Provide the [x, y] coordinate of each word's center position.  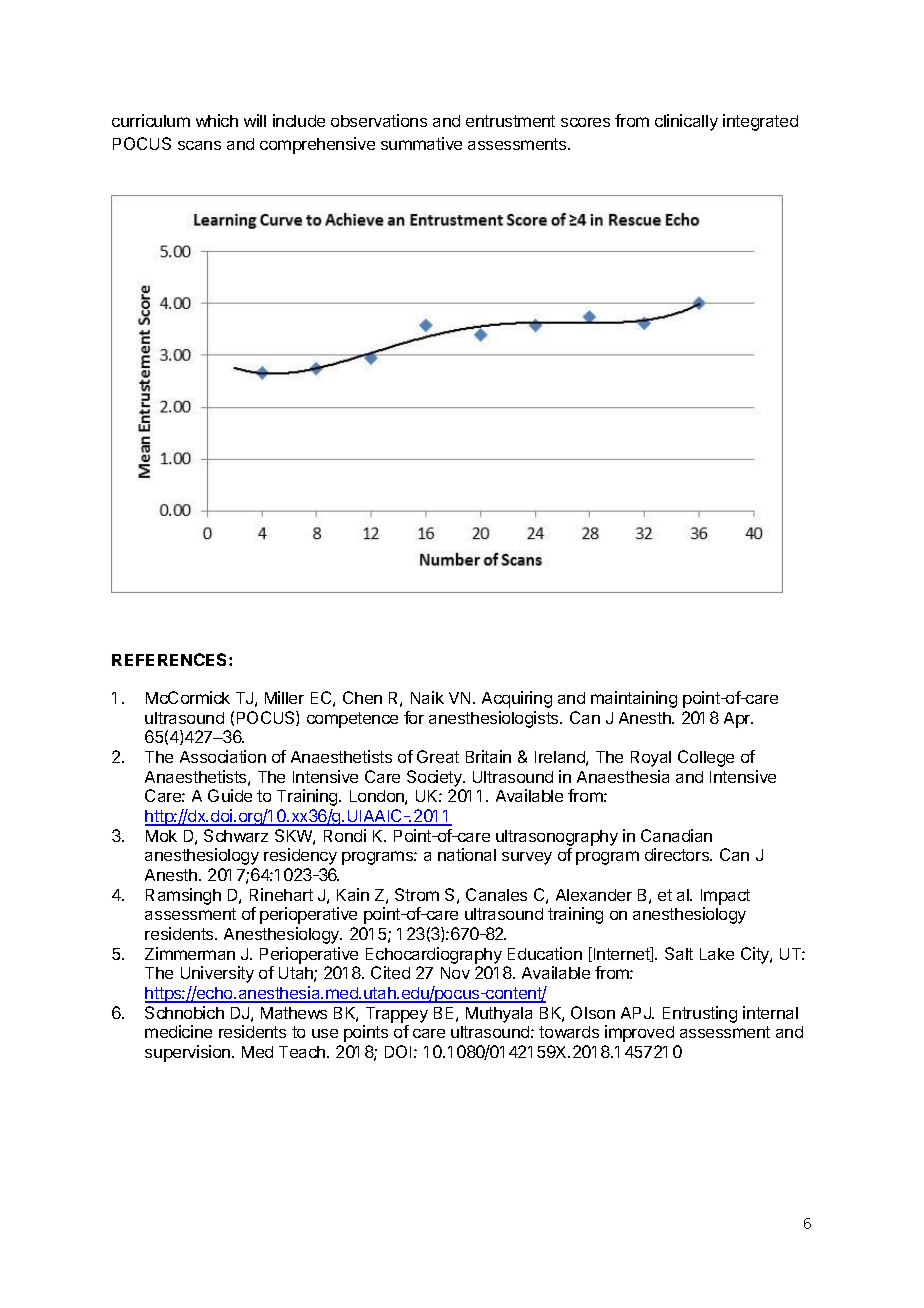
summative [421, 143]
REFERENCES [171, 659]
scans [199, 145]
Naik [427, 697]
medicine [178, 1031]
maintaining [634, 699]
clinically [686, 122]
